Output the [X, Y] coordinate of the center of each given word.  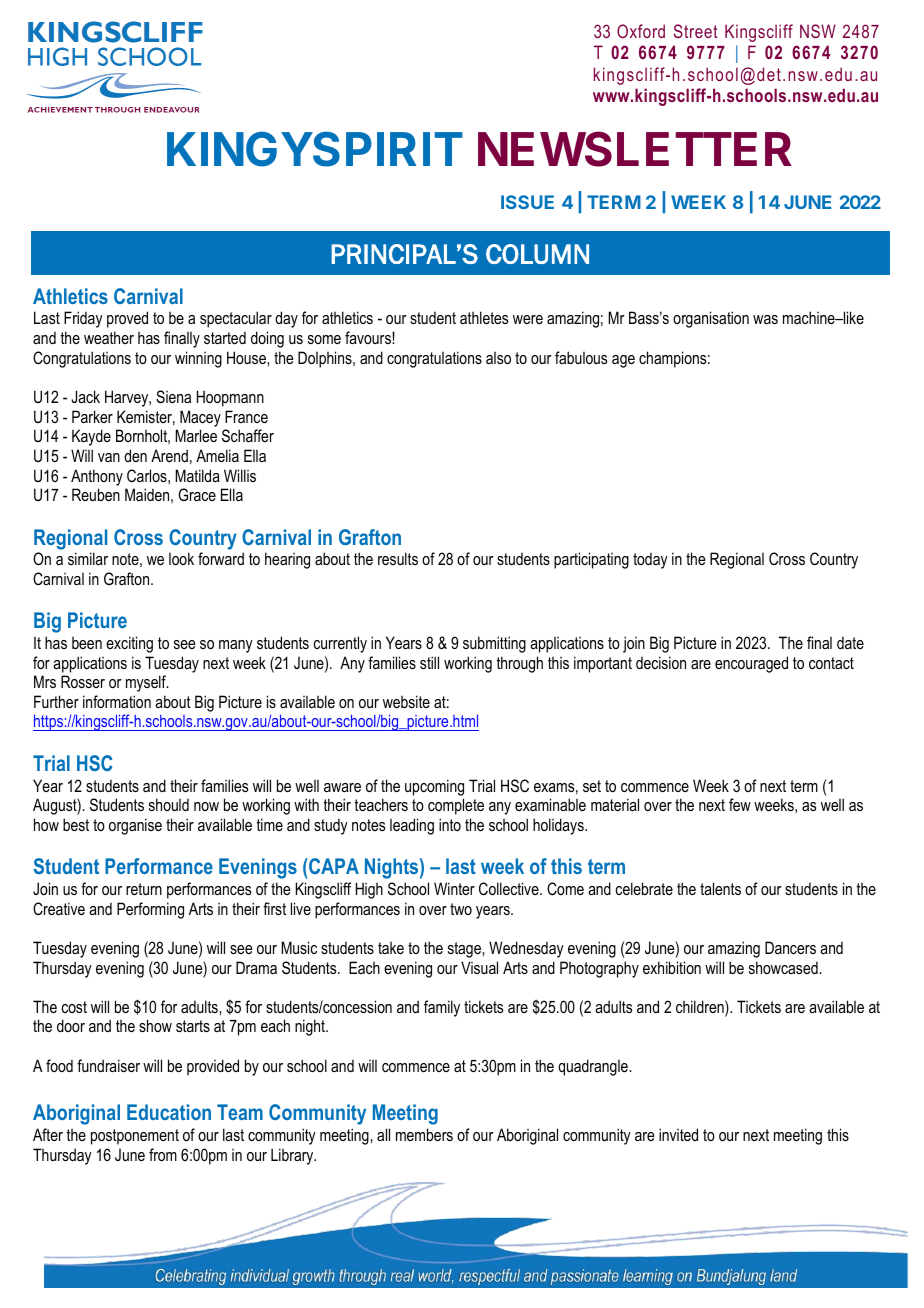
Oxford [641, 31]
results [398, 558]
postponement [135, 1137]
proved [127, 319]
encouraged [751, 664]
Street [696, 31]
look [181, 558]
